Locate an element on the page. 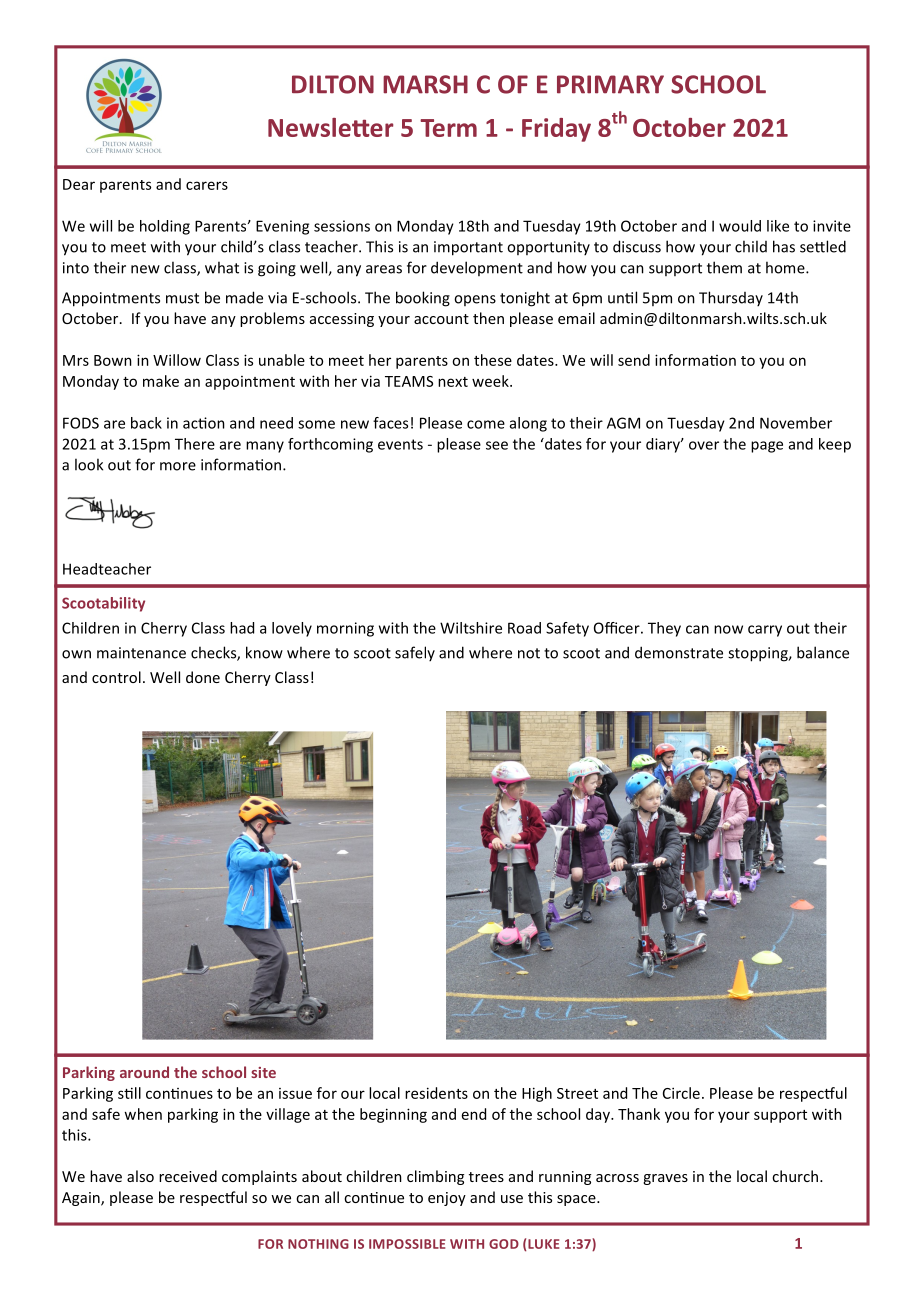  demonstrate is located at coordinates (679, 652).
